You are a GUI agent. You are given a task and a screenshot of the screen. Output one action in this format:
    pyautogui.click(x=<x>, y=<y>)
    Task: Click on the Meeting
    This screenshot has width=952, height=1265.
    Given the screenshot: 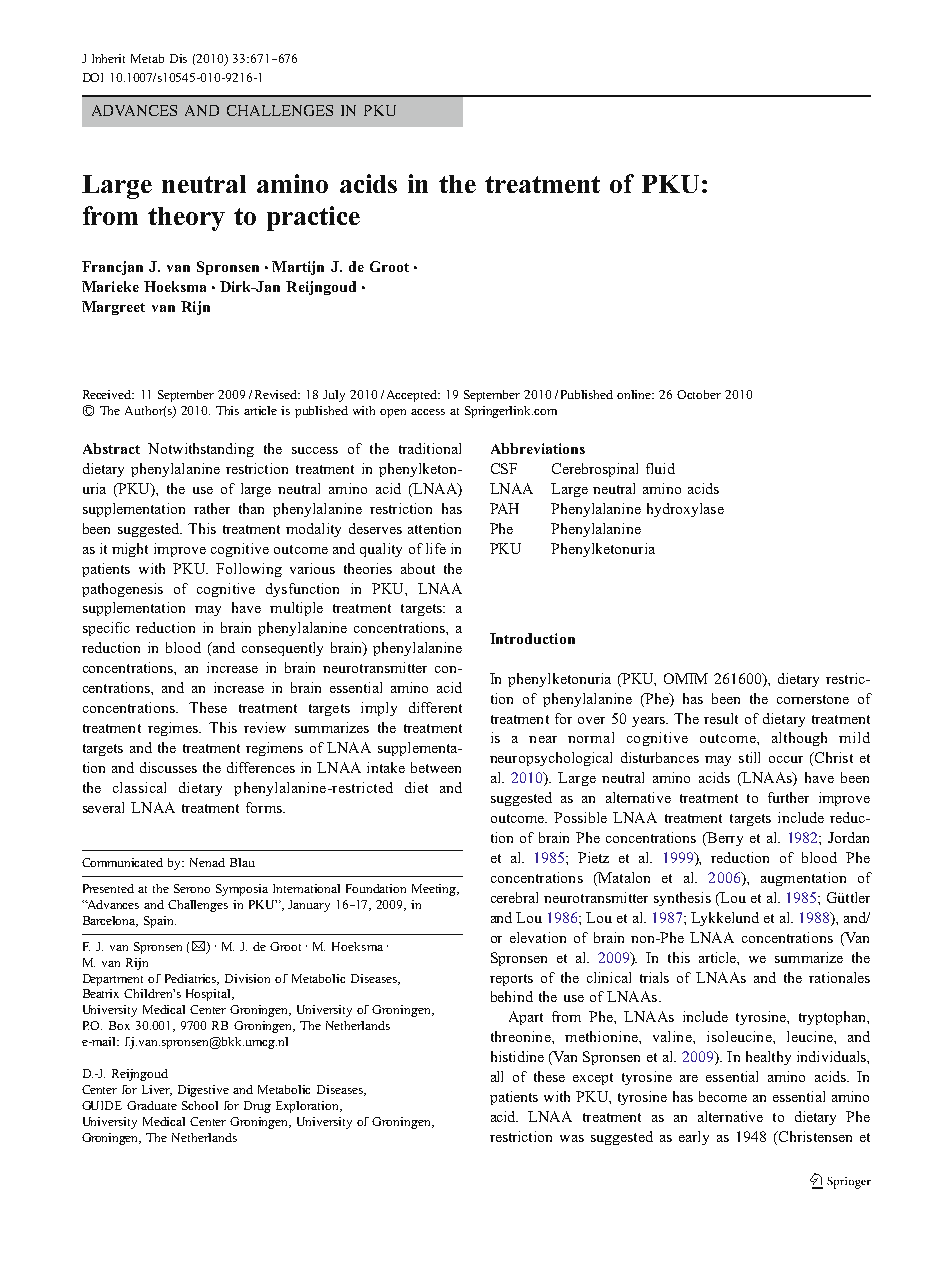 What is the action you would take?
    pyautogui.click(x=435, y=890)
